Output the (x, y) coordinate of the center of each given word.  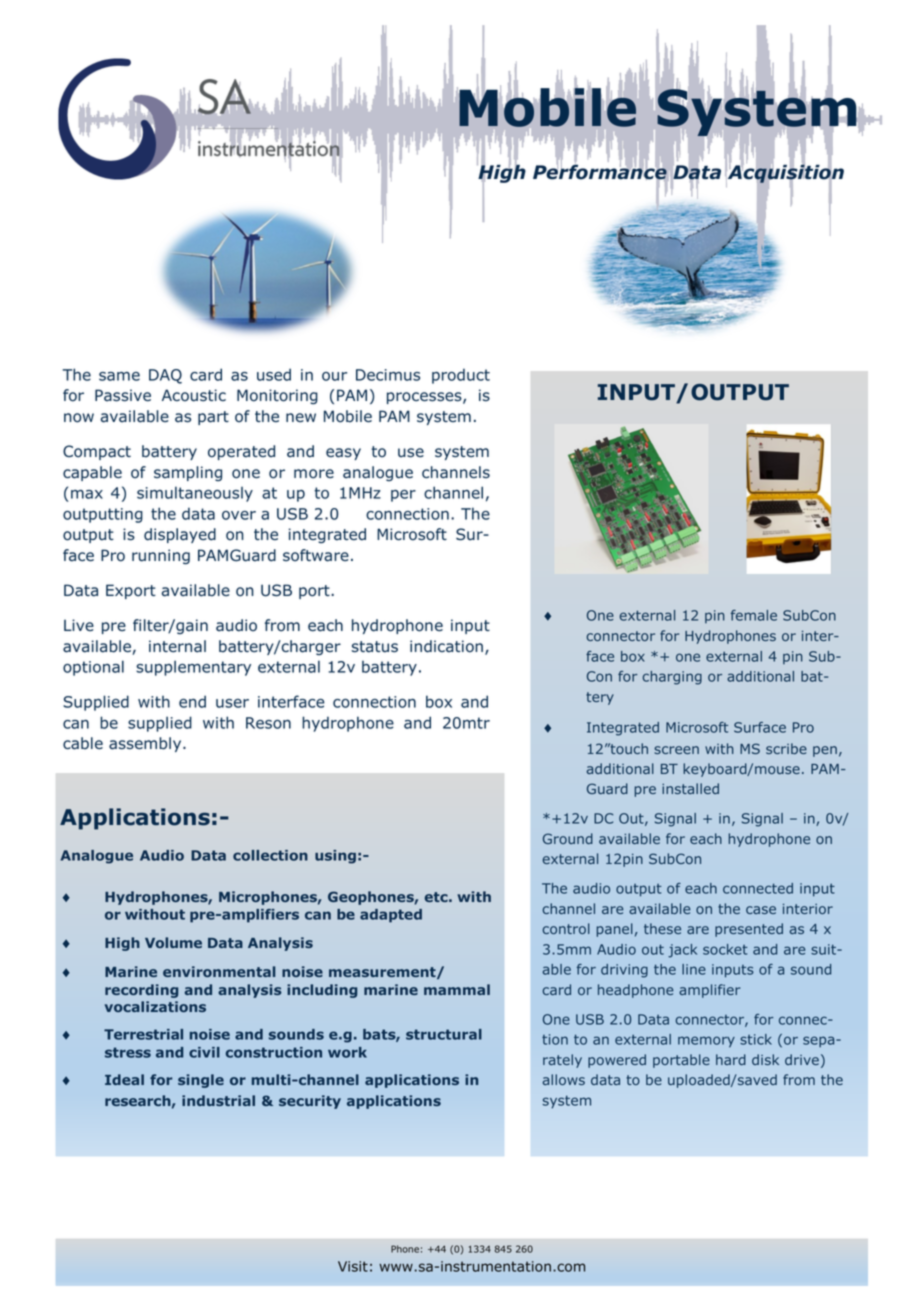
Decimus (388, 375)
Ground (568, 838)
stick (756, 1039)
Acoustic (194, 395)
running (161, 557)
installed (690, 788)
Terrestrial (143, 1034)
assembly (146, 744)
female (754, 615)
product (461, 376)
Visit (353, 1266)
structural (444, 1034)
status (374, 647)
